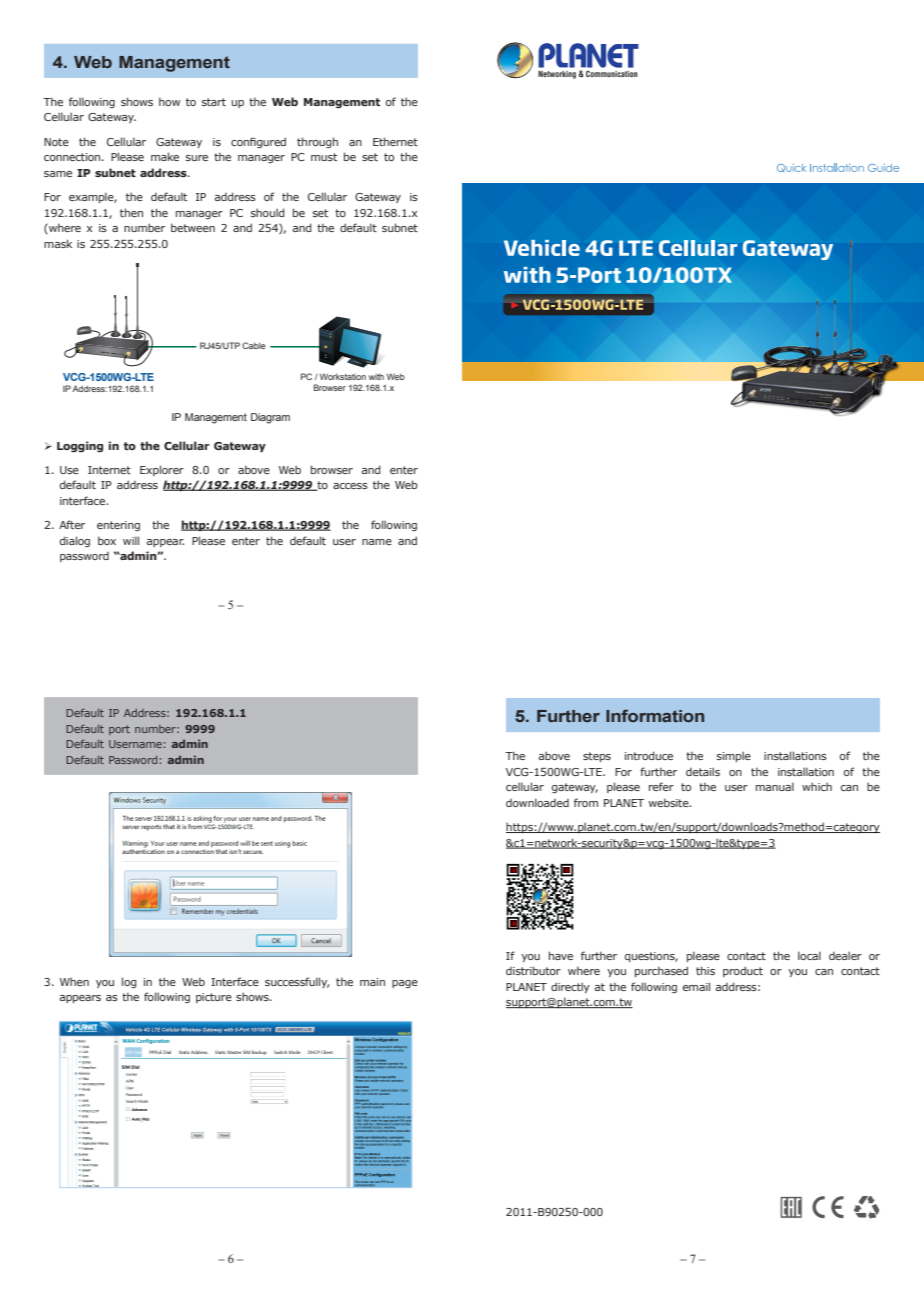 This screenshot has height=1308, width=924. Describe the element at coordinates (743, 971) in the screenshot. I see `product` at that location.
